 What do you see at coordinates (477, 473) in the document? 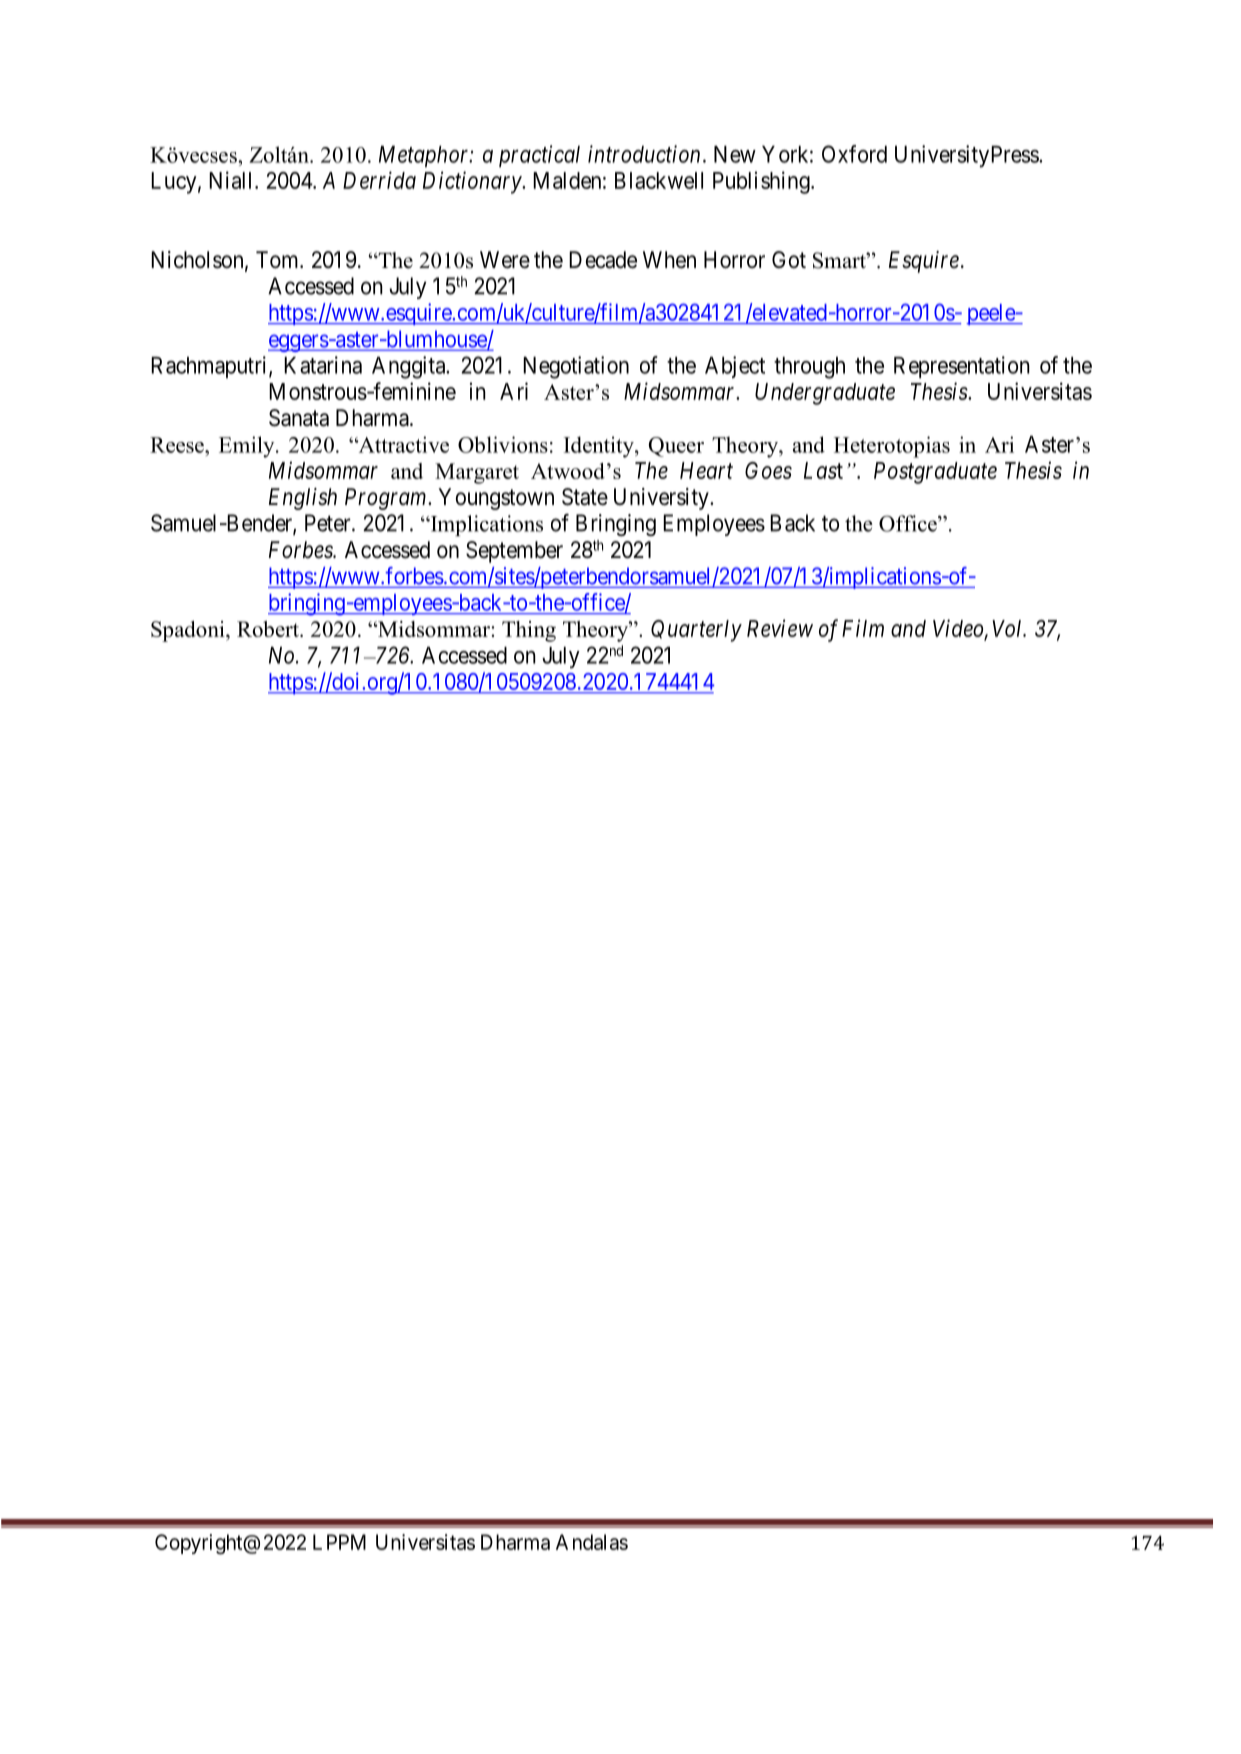
I see `Margaret` at bounding box center [477, 473].
